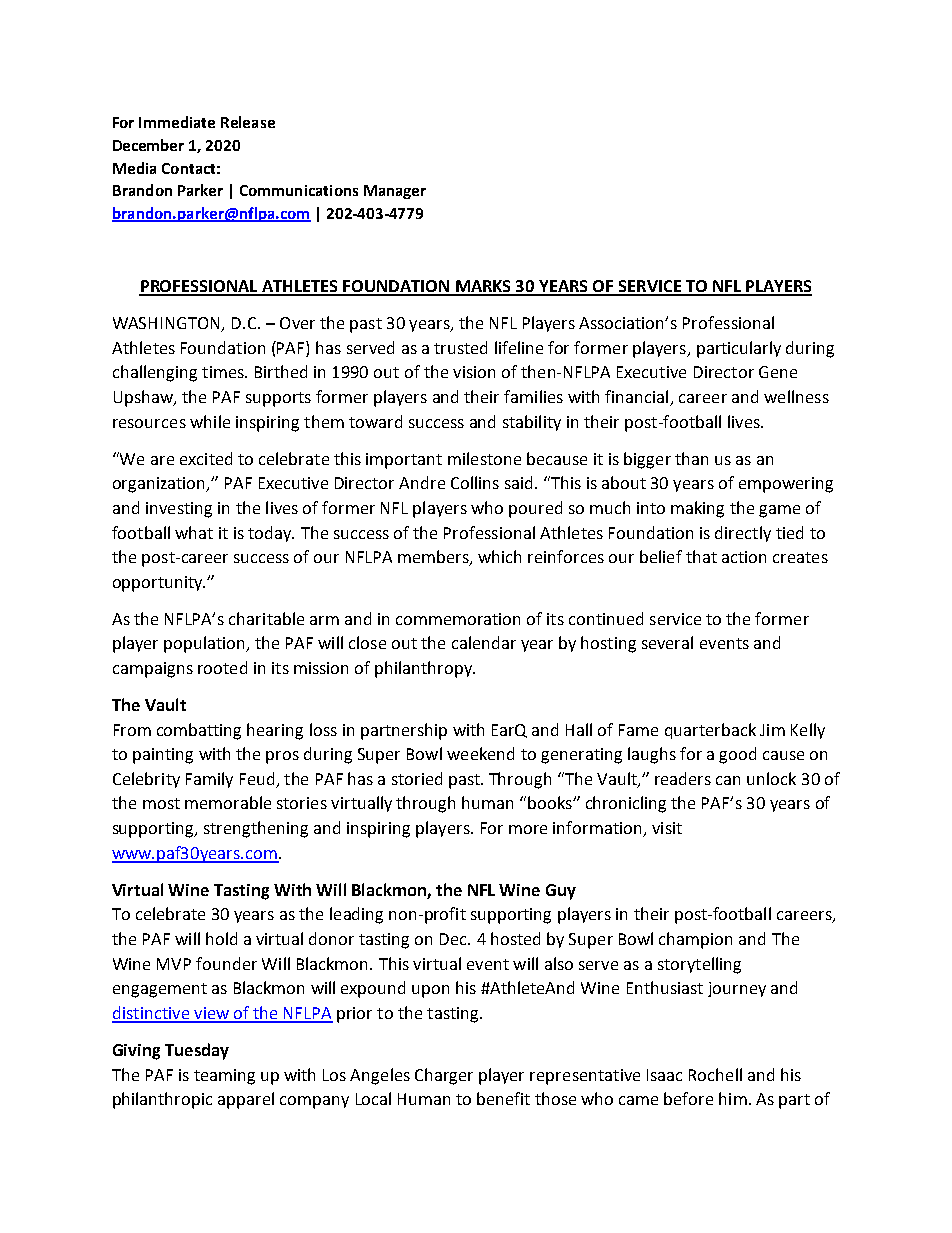  What do you see at coordinates (248, 122) in the image?
I see `Release` at bounding box center [248, 122].
